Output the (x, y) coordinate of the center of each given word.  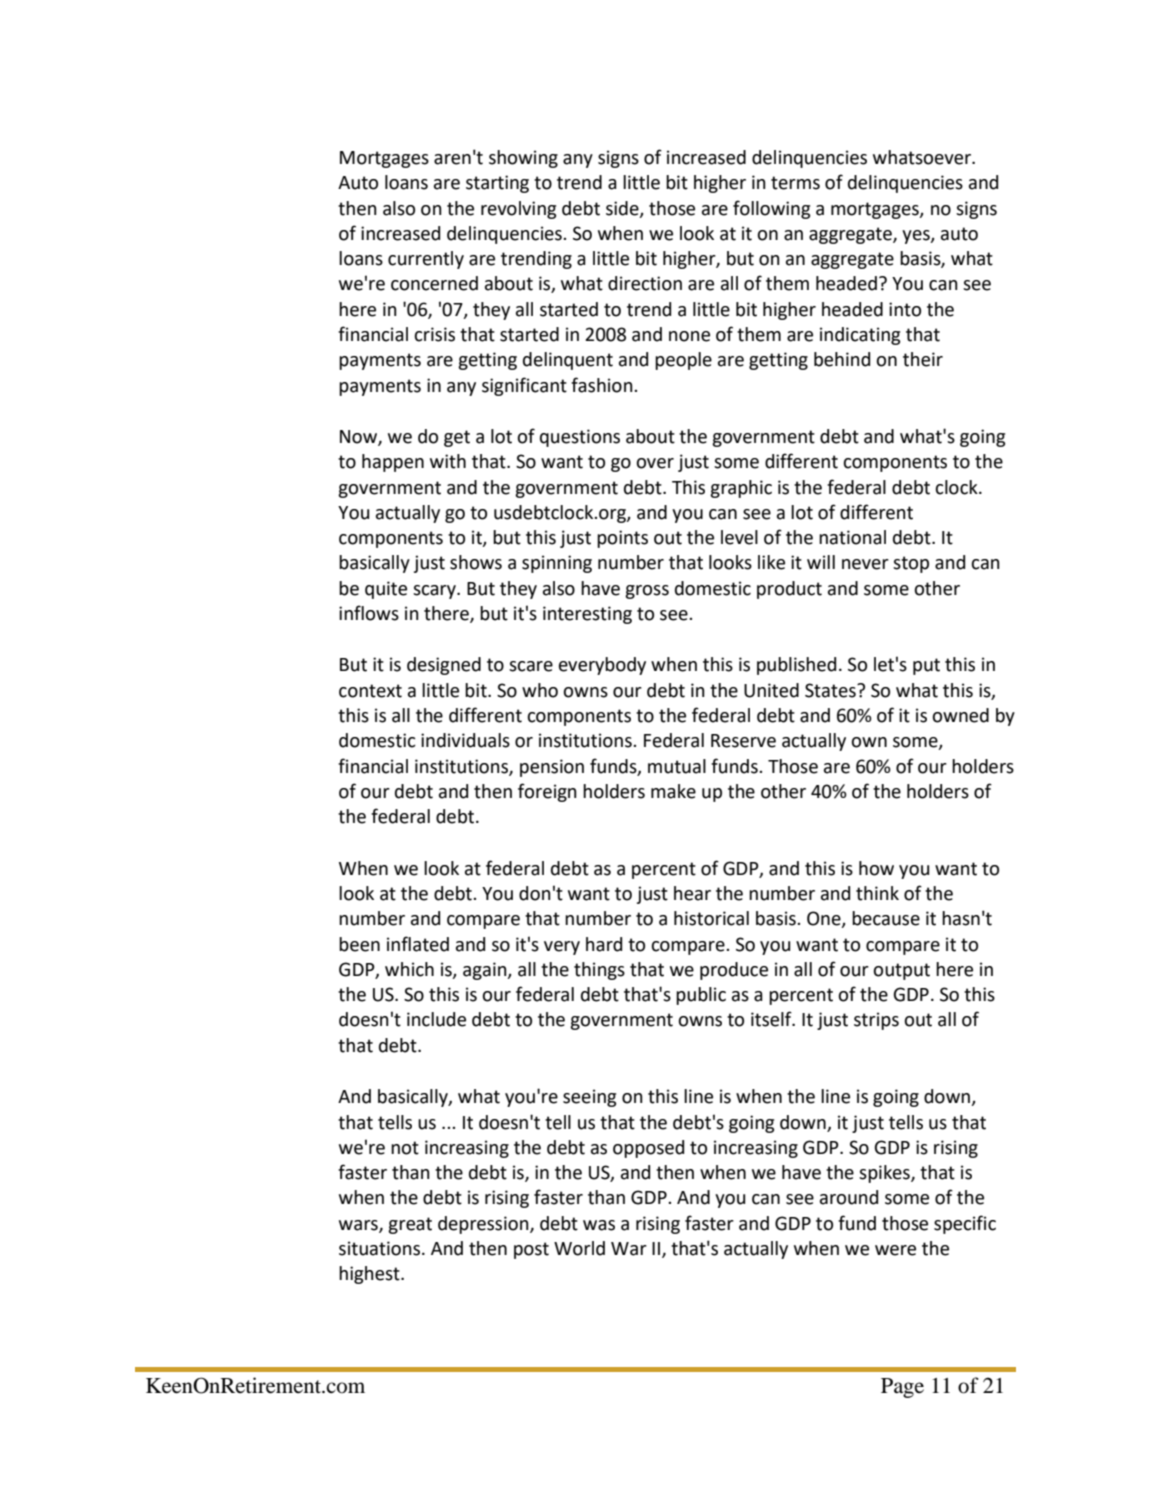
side (623, 209)
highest (370, 1275)
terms (795, 183)
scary (435, 592)
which (409, 969)
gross (647, 592)
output (901, 971)
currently (426, 260)
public (701, 996)
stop (911, 564)
